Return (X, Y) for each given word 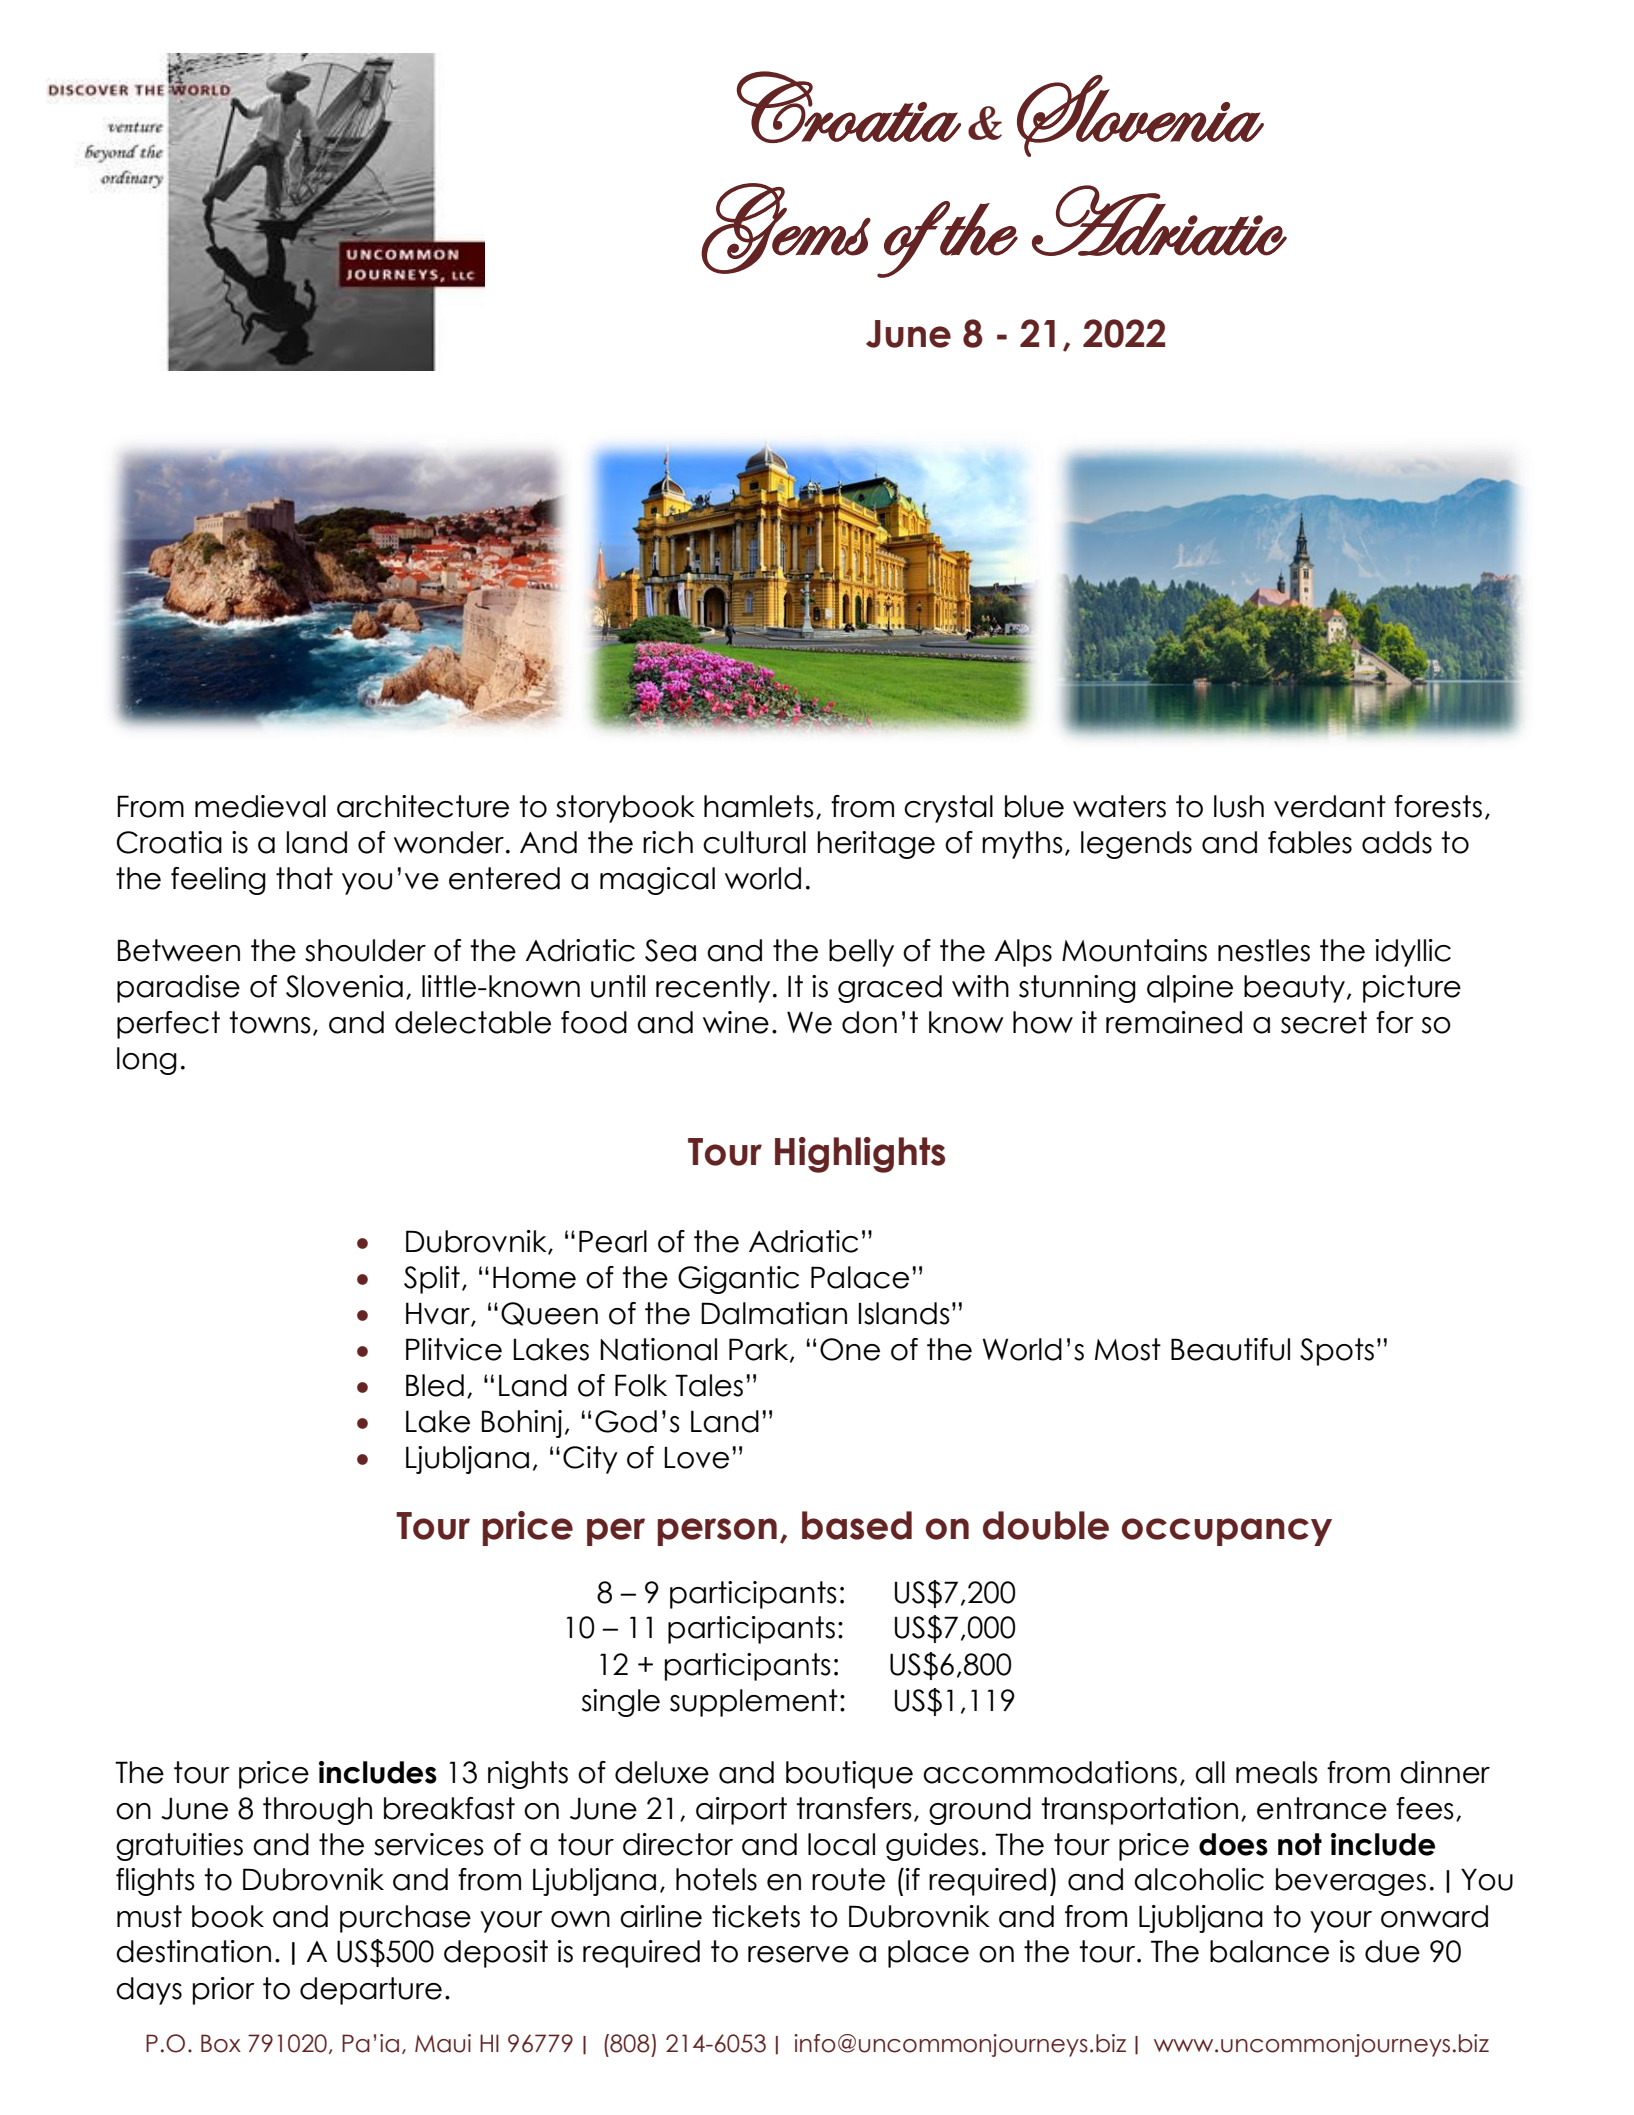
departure (371, 1991)
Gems (786, 228)
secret (1324, 1022)
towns (270, 1022)
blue (1034, 806)
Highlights (860, 1155)
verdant (1330, 806)
